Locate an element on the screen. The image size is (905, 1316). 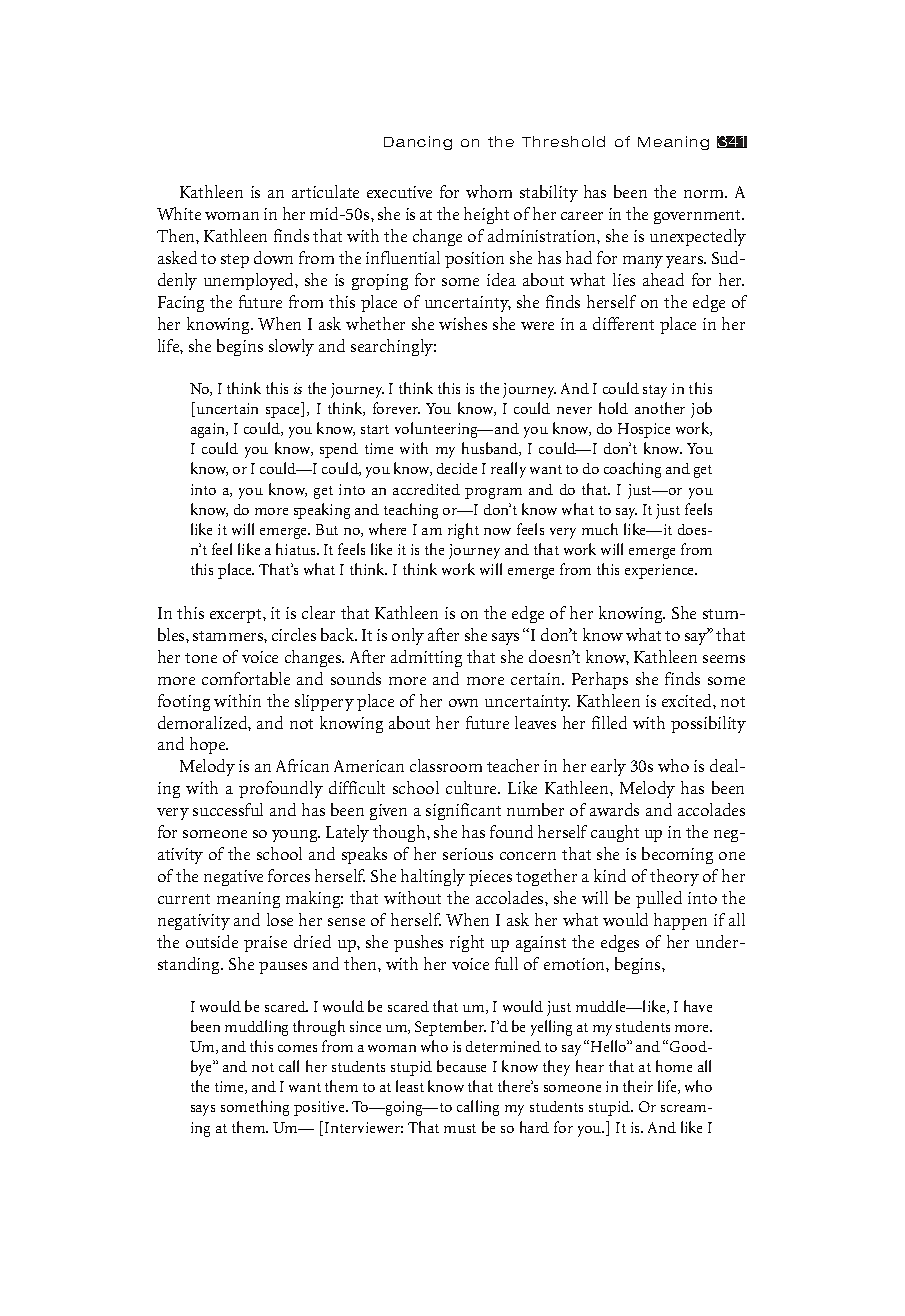
must is located at coordinates (460, 1128).
